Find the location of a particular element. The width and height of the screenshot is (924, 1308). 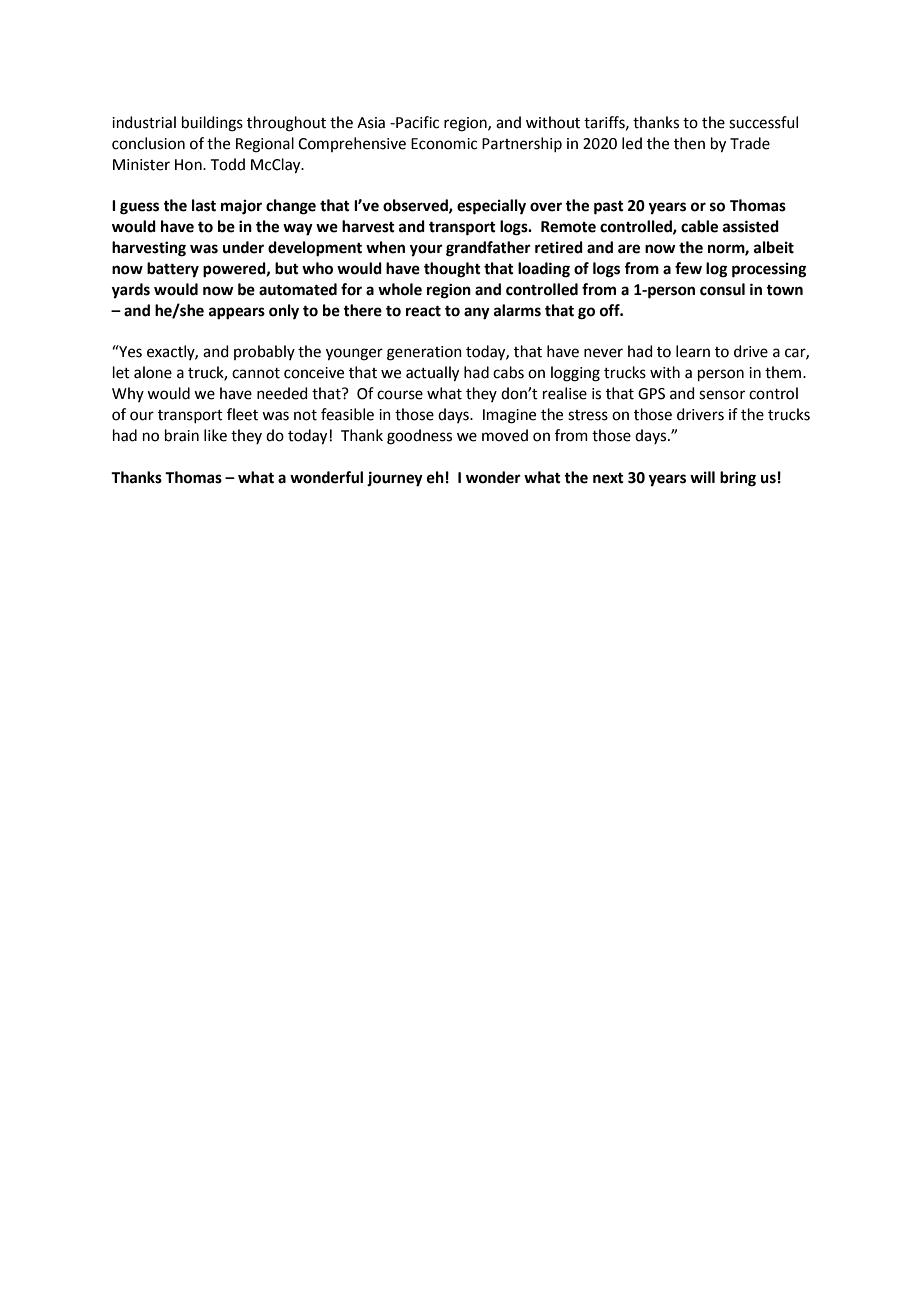

alone is located at coordinates (153, 372).
